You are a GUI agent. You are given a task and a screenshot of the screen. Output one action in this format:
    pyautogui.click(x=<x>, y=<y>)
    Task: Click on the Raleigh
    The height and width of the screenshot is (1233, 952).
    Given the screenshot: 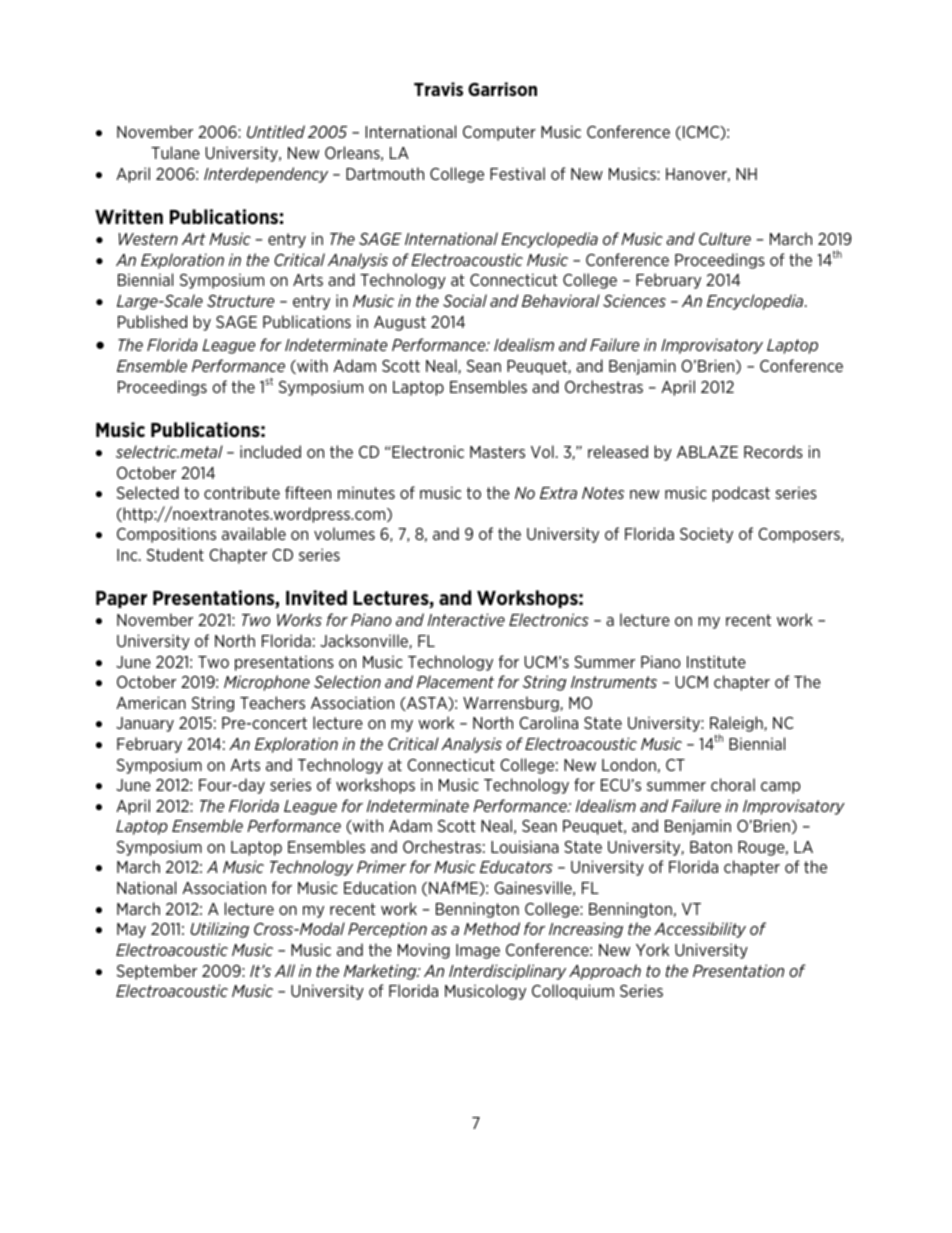 What is the action you would take?
    pyautogui.click(x=737, y=725)
